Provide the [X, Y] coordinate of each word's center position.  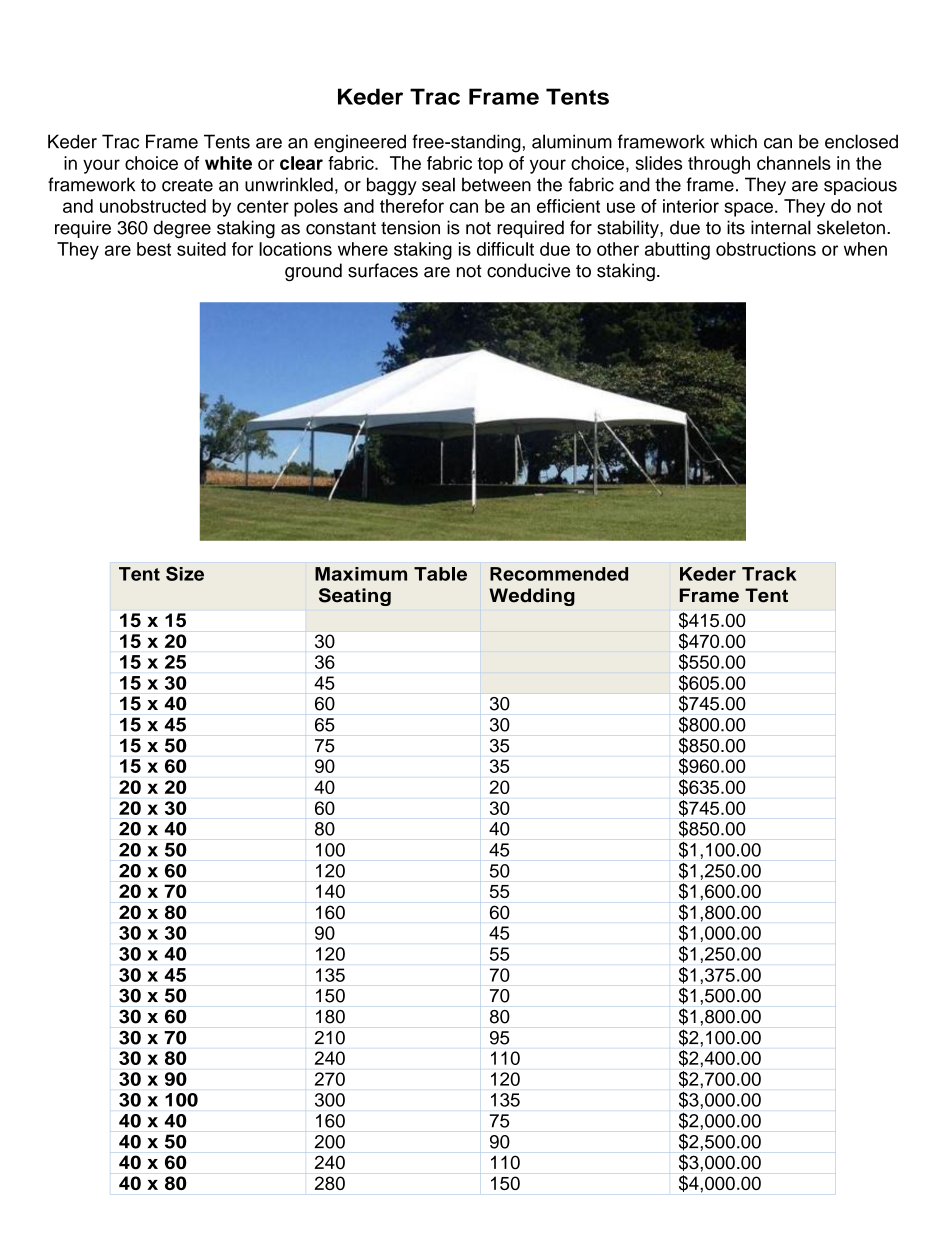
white [228, 163]
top [490, 165]
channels [794, 163]
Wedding [532, 597]
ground [313, 272]
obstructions [766, 249]
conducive [528, 270]
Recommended [559, 574]
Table [440, 574]
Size [185, 573]
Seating [355, 597]
